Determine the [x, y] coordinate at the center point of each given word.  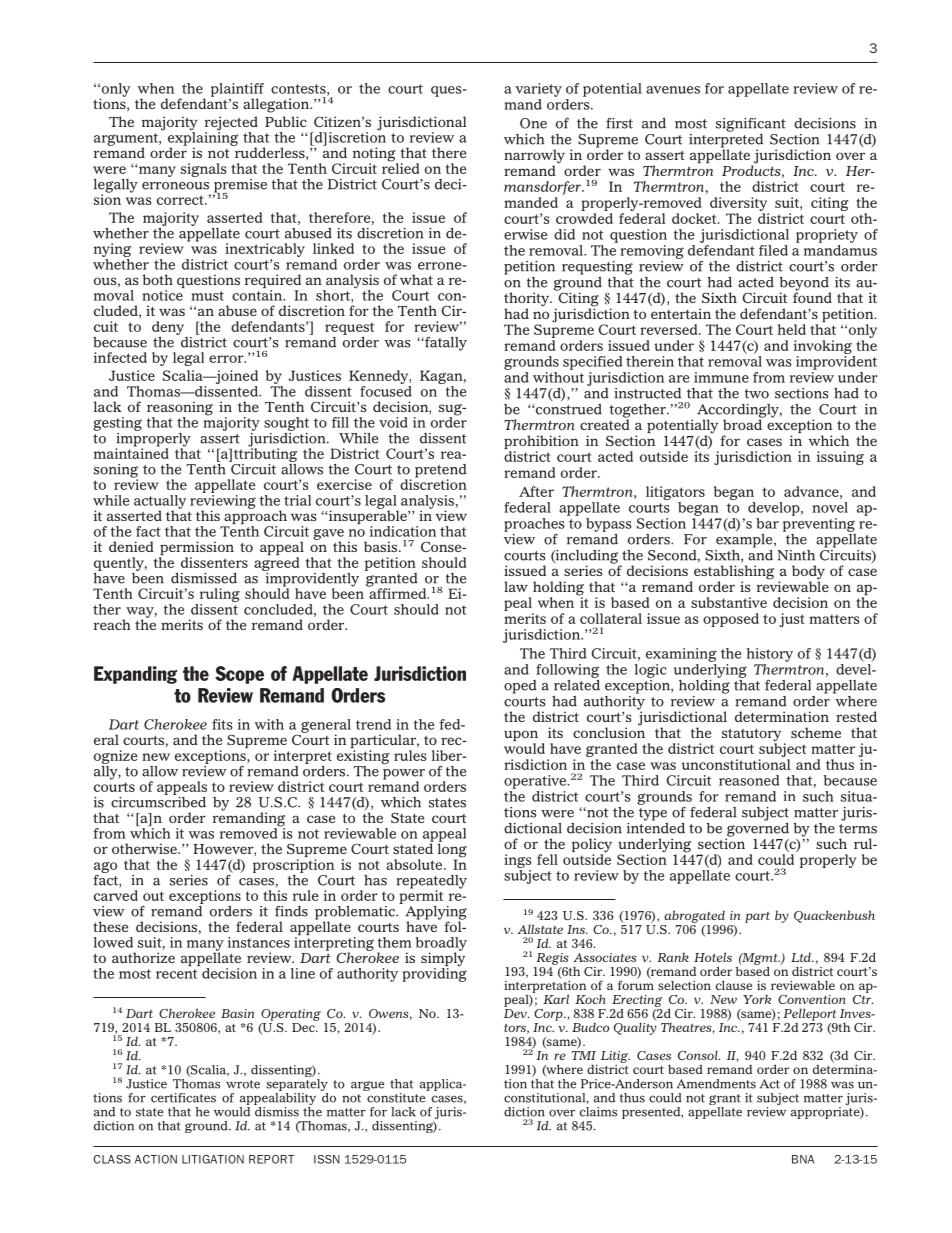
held [792, 329]
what [416, 279]
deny [168, 328]
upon [521, 737]
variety [538, 90]
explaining [203, 139]
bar [767, 523]
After [536, 491]
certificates [183, 1098]
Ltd [802, 957]
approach [254, 517]
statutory [751, 736]
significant [751, 124]
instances [259, 942]
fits [222, 724]
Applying [436, 914]
